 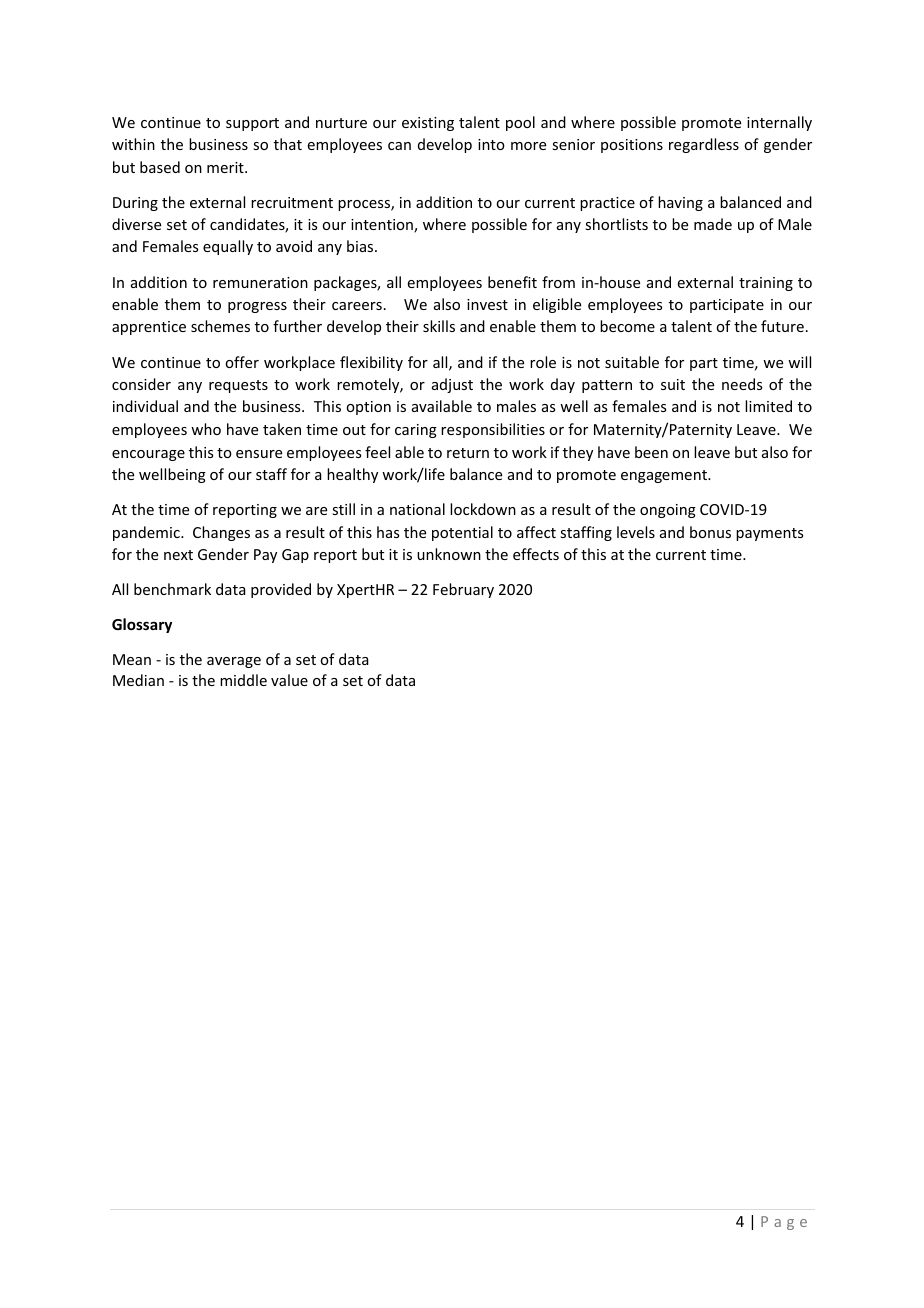 What do you see at coordinates (462, 533) in the screenshot?
I see `potential` at bounding box center [462, 533].
